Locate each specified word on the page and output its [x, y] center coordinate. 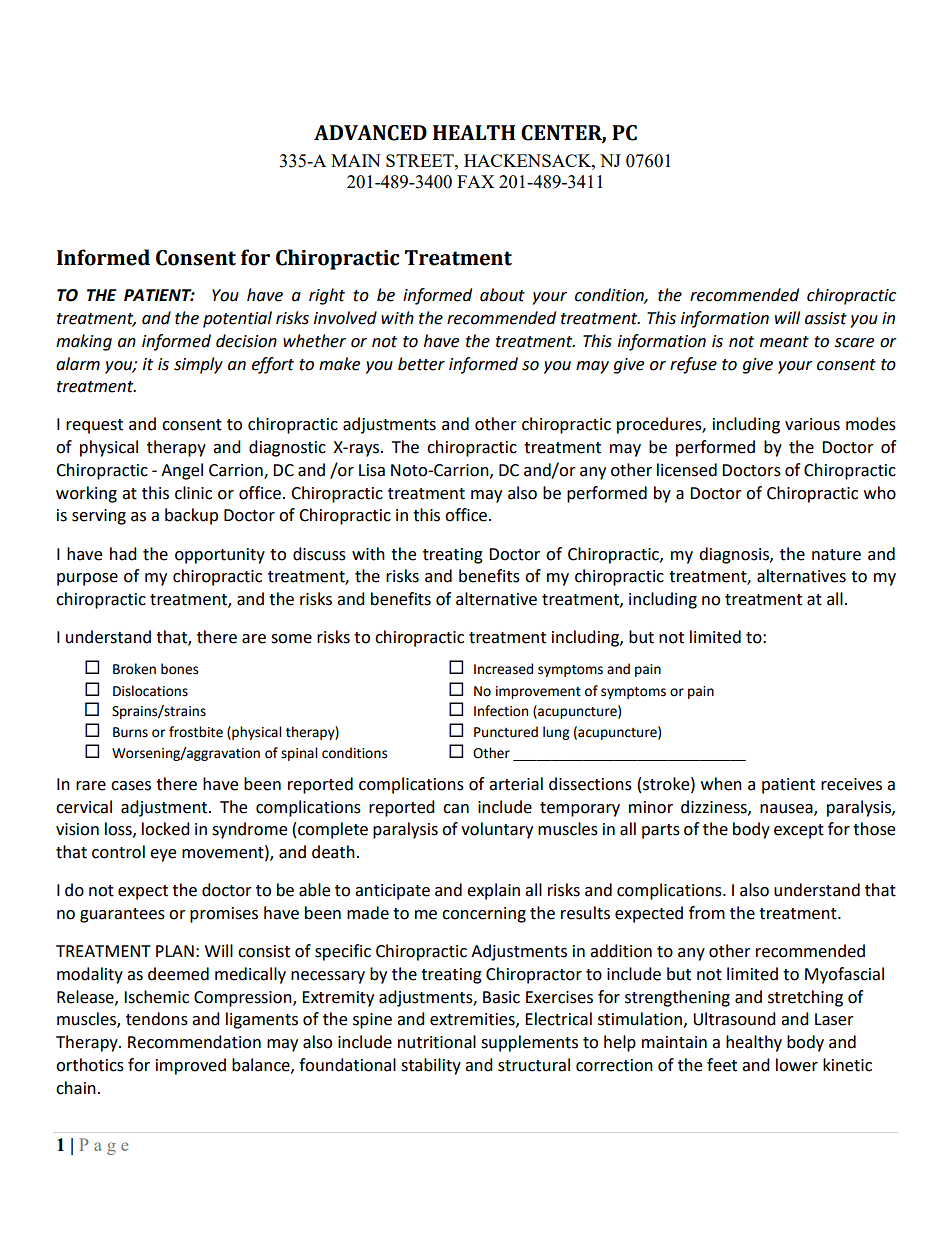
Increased [503, 669]
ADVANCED [370, 133]
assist [826, 318]
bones [179, 669]
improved [191, 1066]
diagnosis [735, 555]
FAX [475, 181]
